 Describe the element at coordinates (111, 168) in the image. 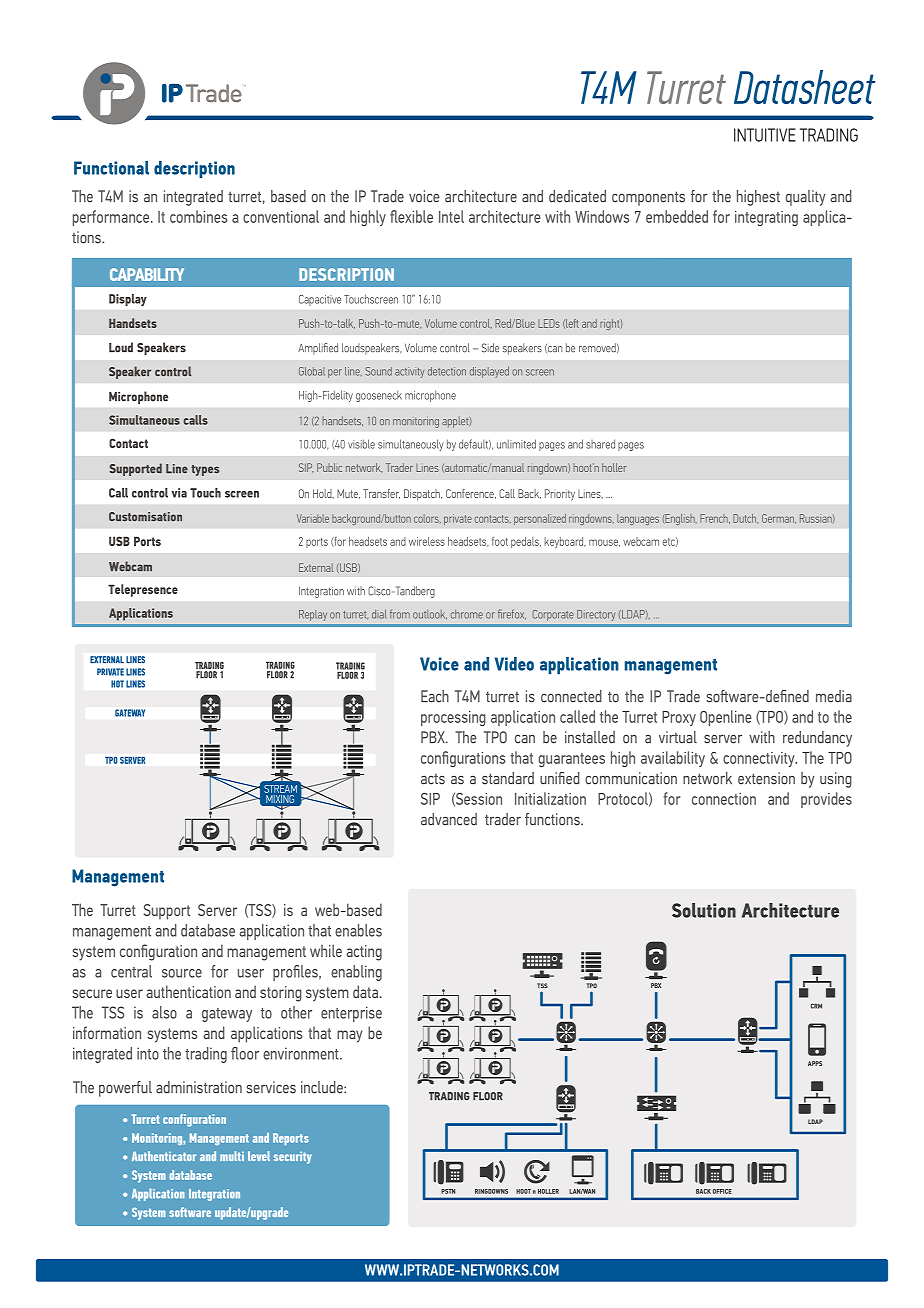

I see `Functional` at that location.
